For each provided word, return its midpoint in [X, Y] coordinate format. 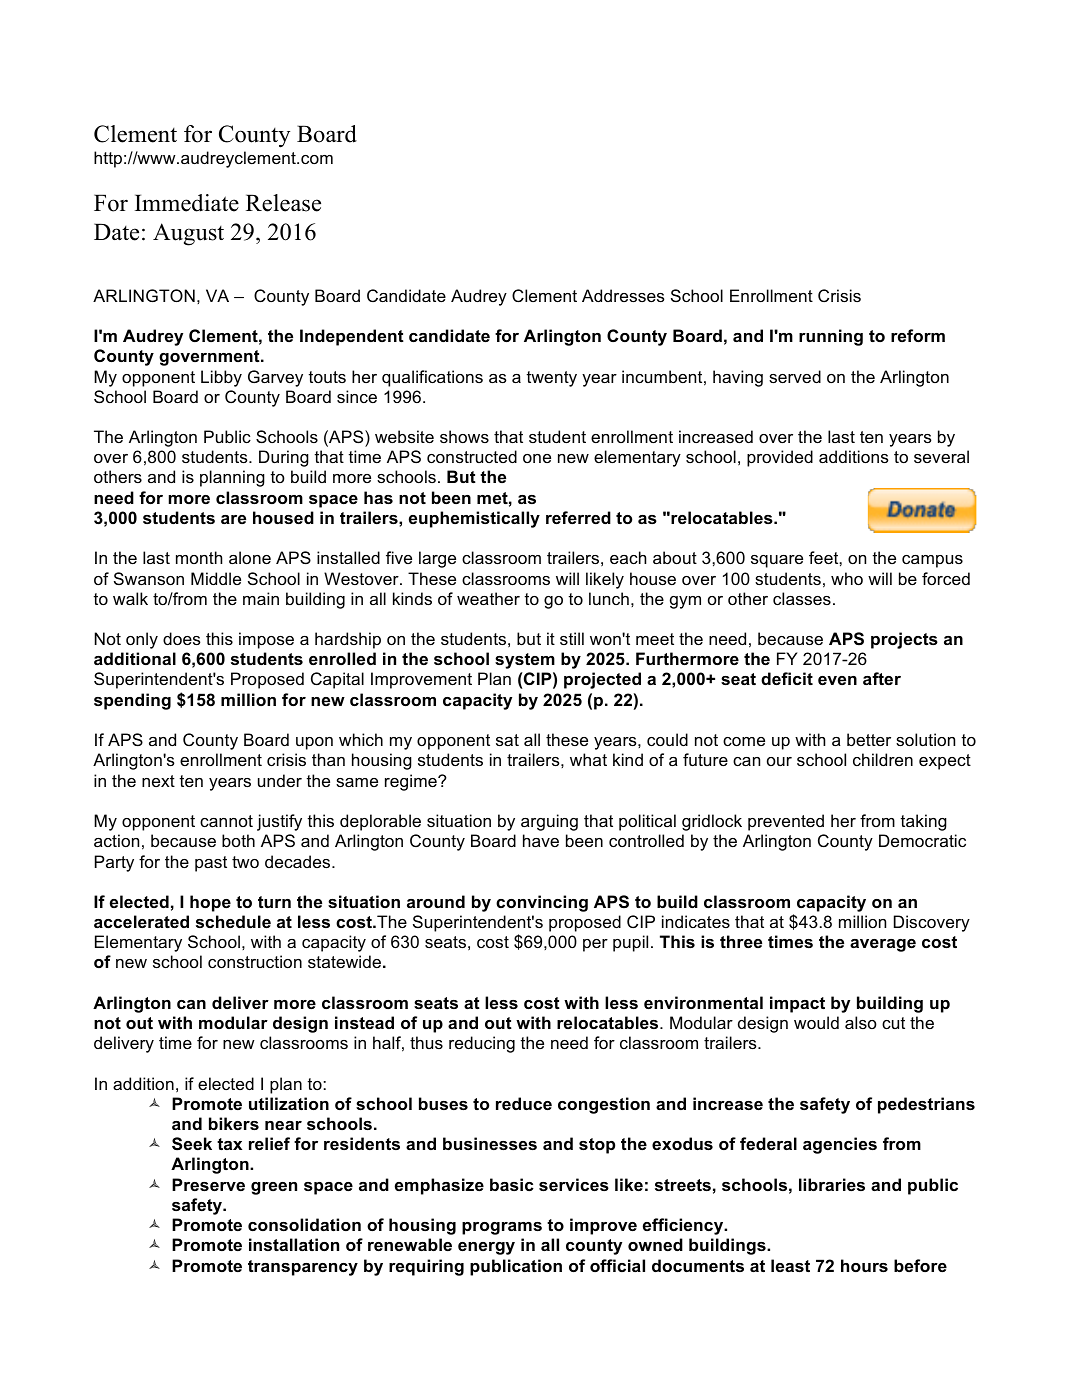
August [188, 234]
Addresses [623, 295]
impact [797, 1004]
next [158, 781]
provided [780, 458]
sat [507, 740]
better [869, 739]
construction [255, 961]
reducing [482, 1044]
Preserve [208, 1184]
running [831, 337]
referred [578, 517]
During [284, 458]
